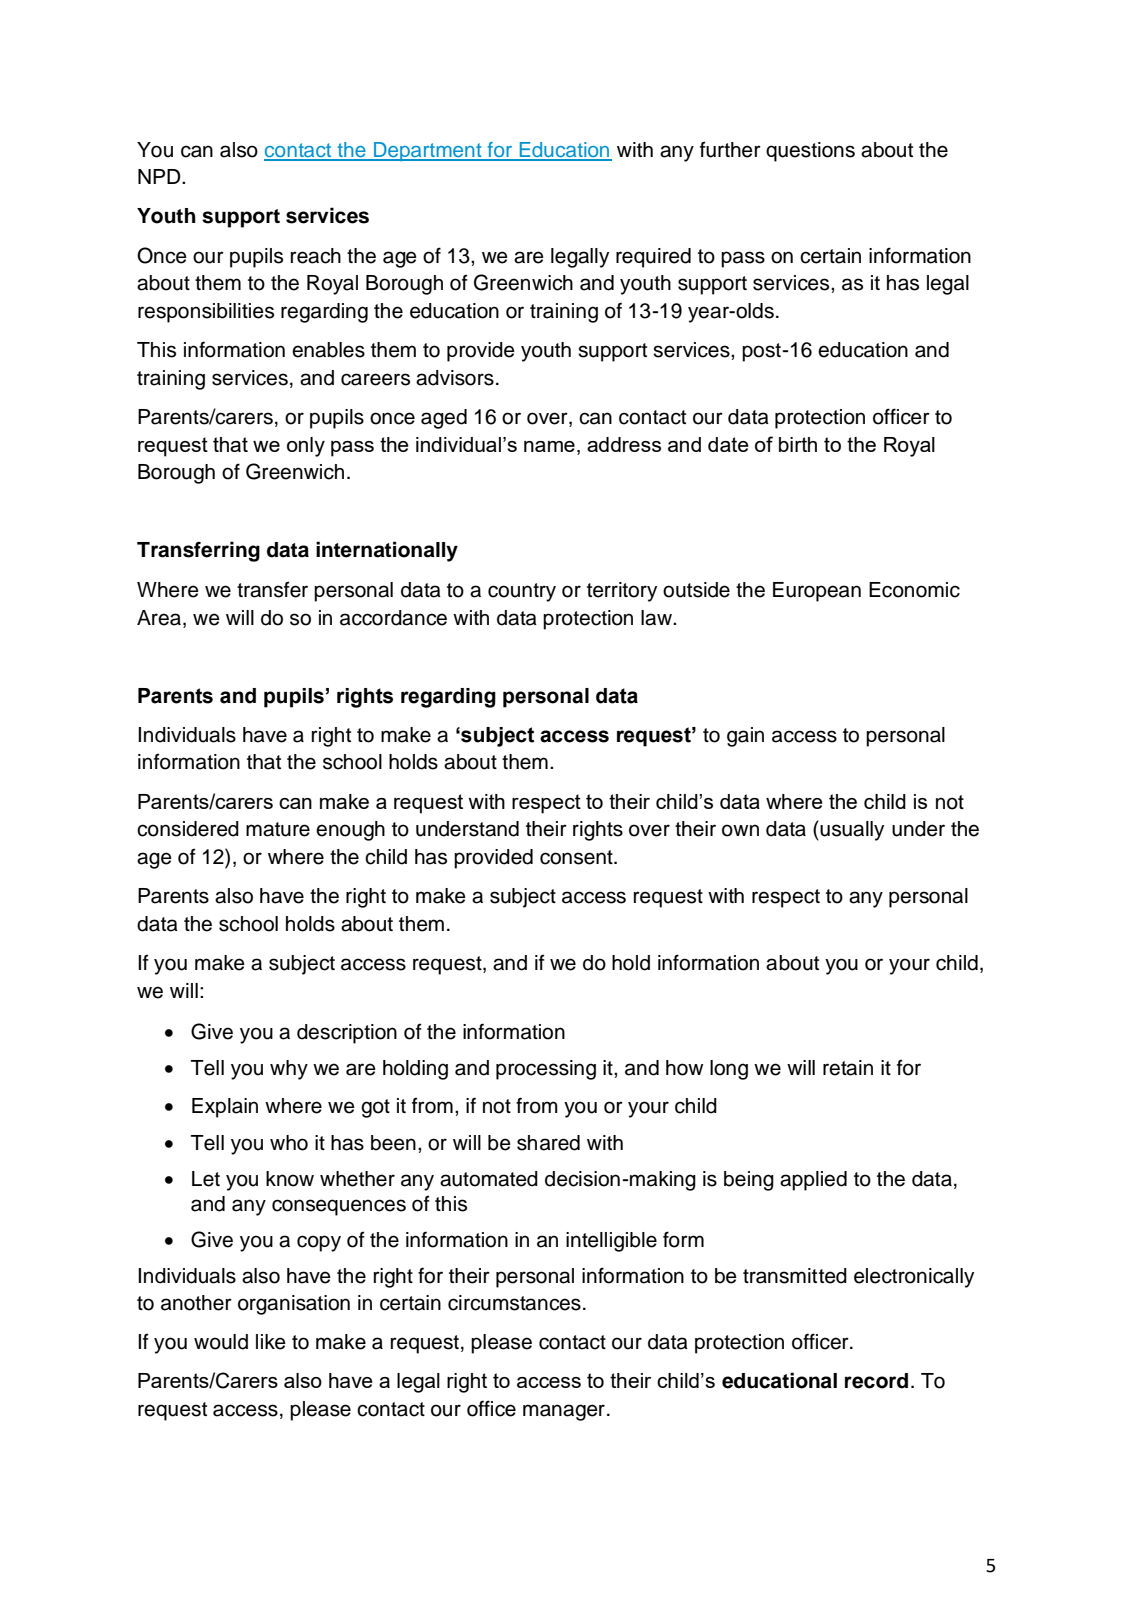 Image resolution: width=1133 pixels, height=1603 pixels. I want to click on country, so click(522, 592).
